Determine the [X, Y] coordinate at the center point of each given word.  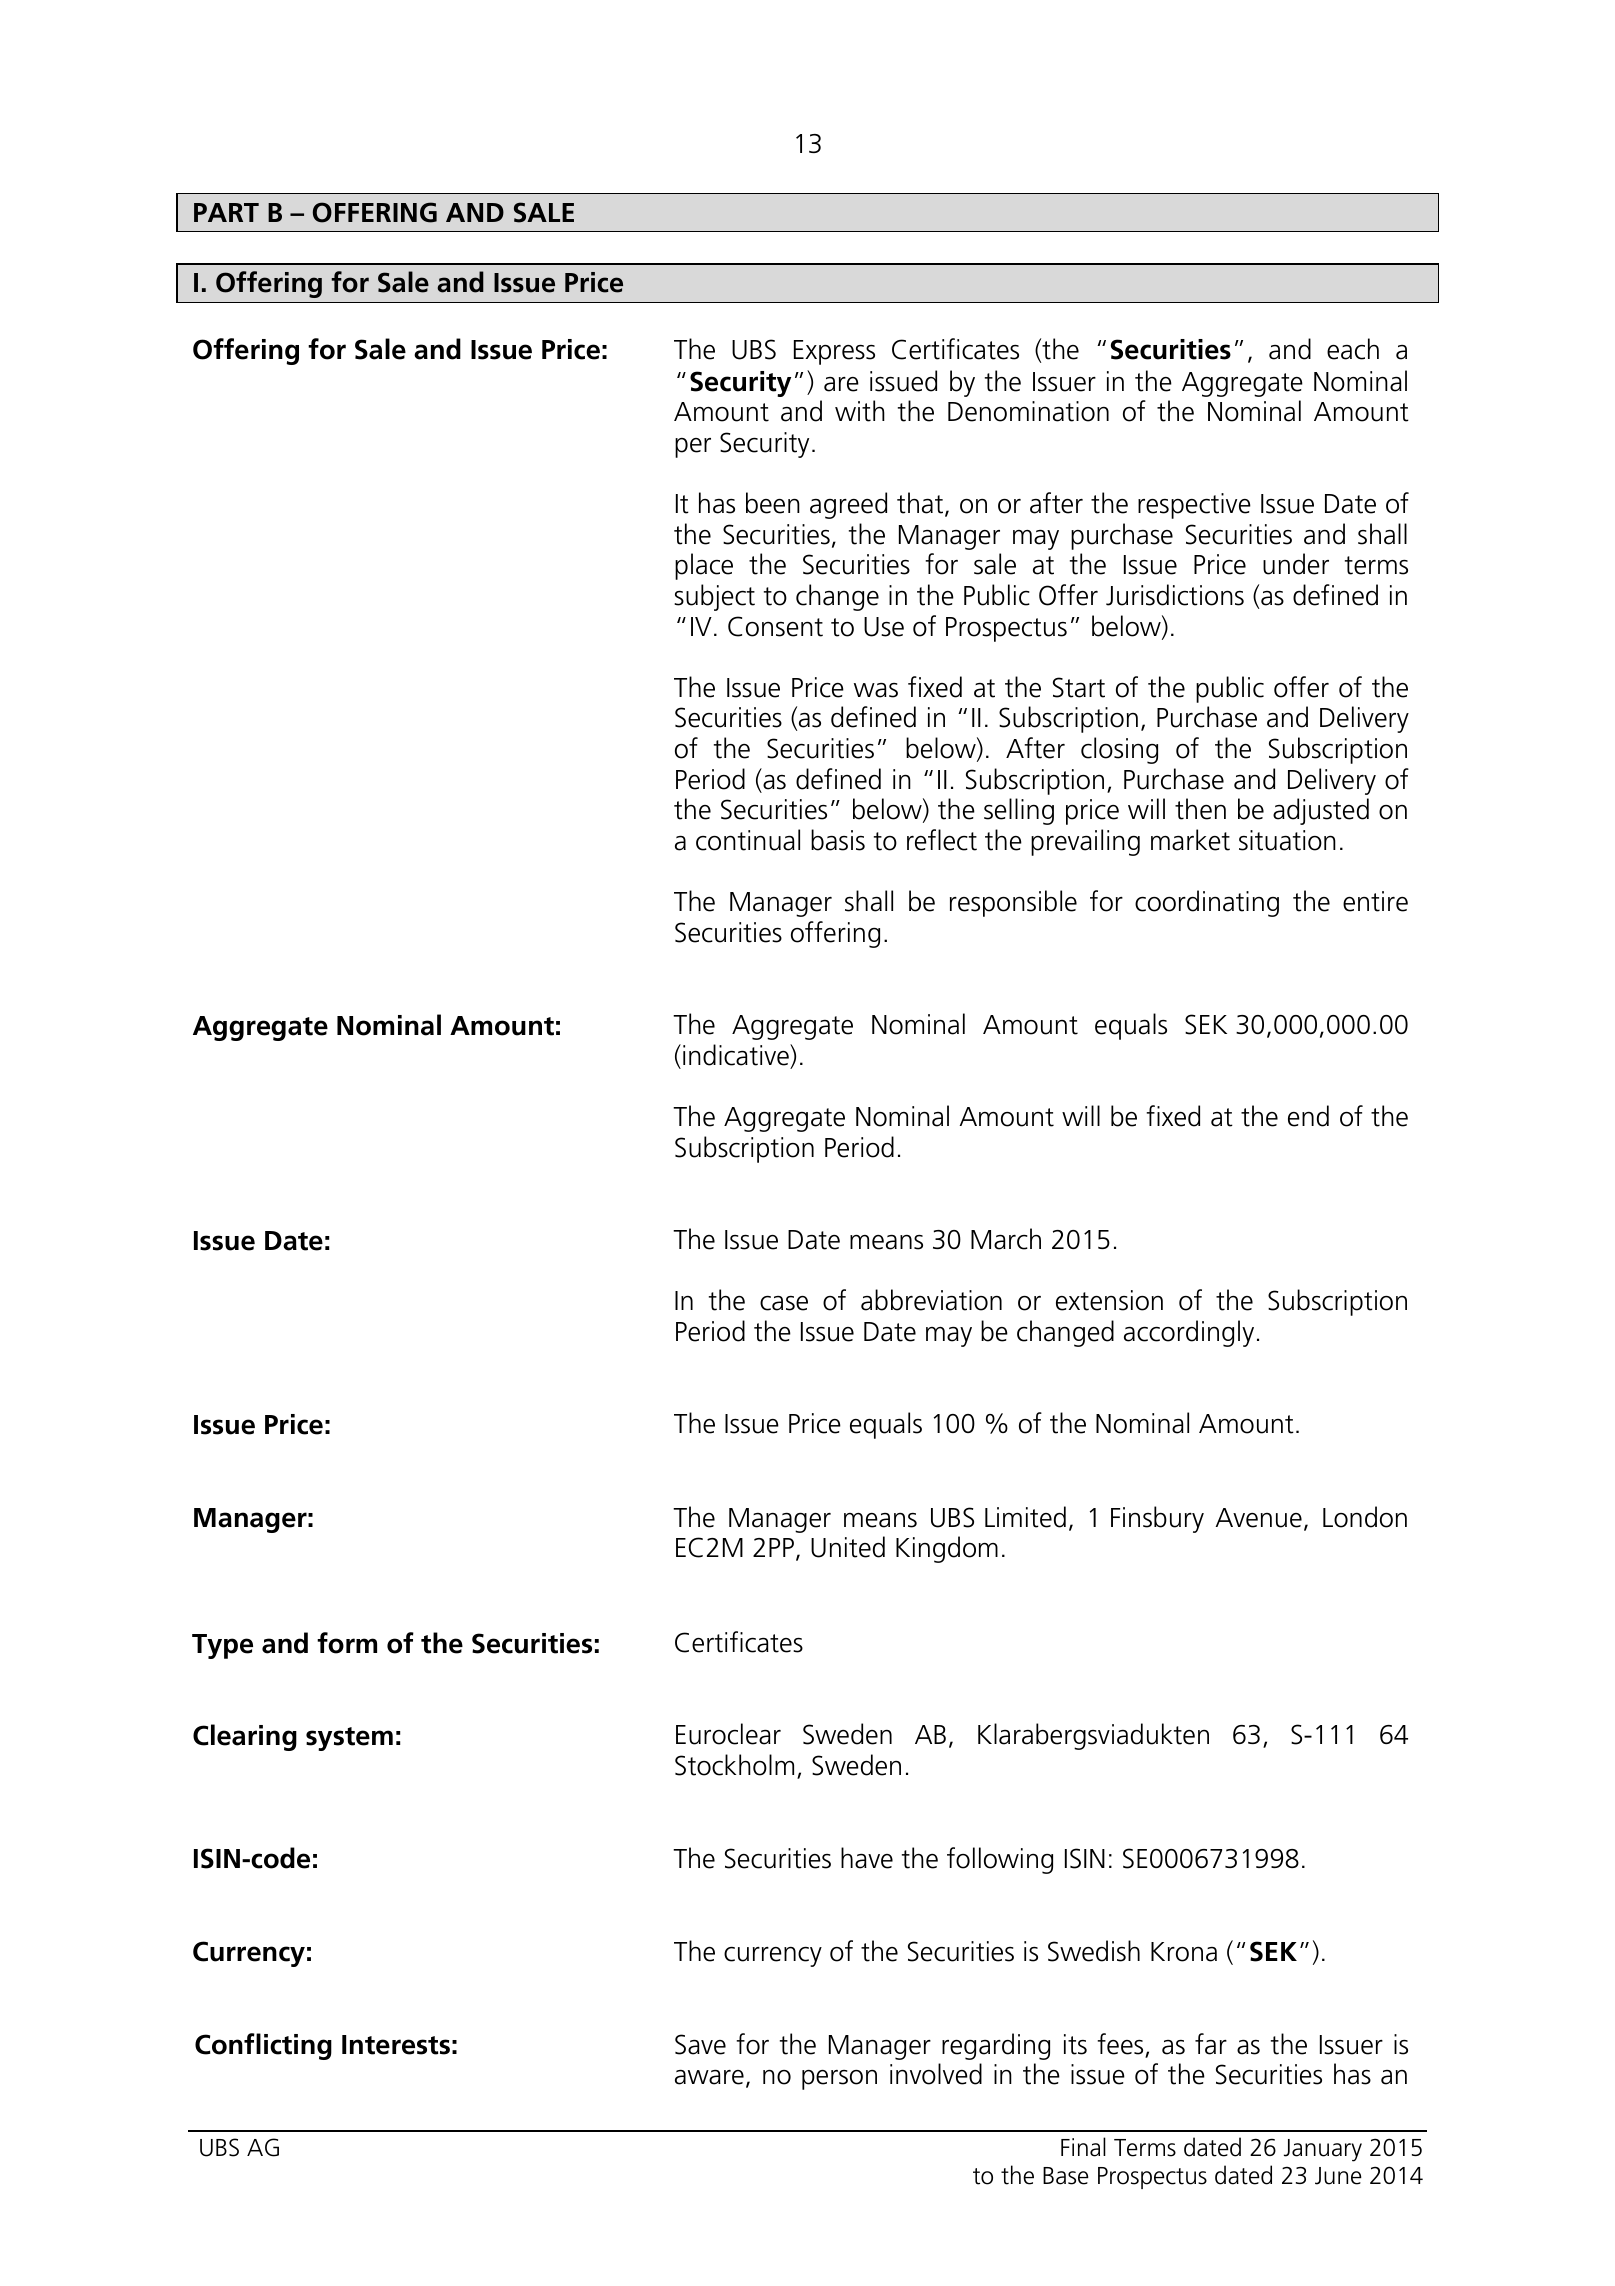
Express [834, 352]
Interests [396, 2045]
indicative [737, 1055]
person [839, 2080]
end [1308, 1116]
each [1353, 349]
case [784, 1303]
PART [226, 212]
